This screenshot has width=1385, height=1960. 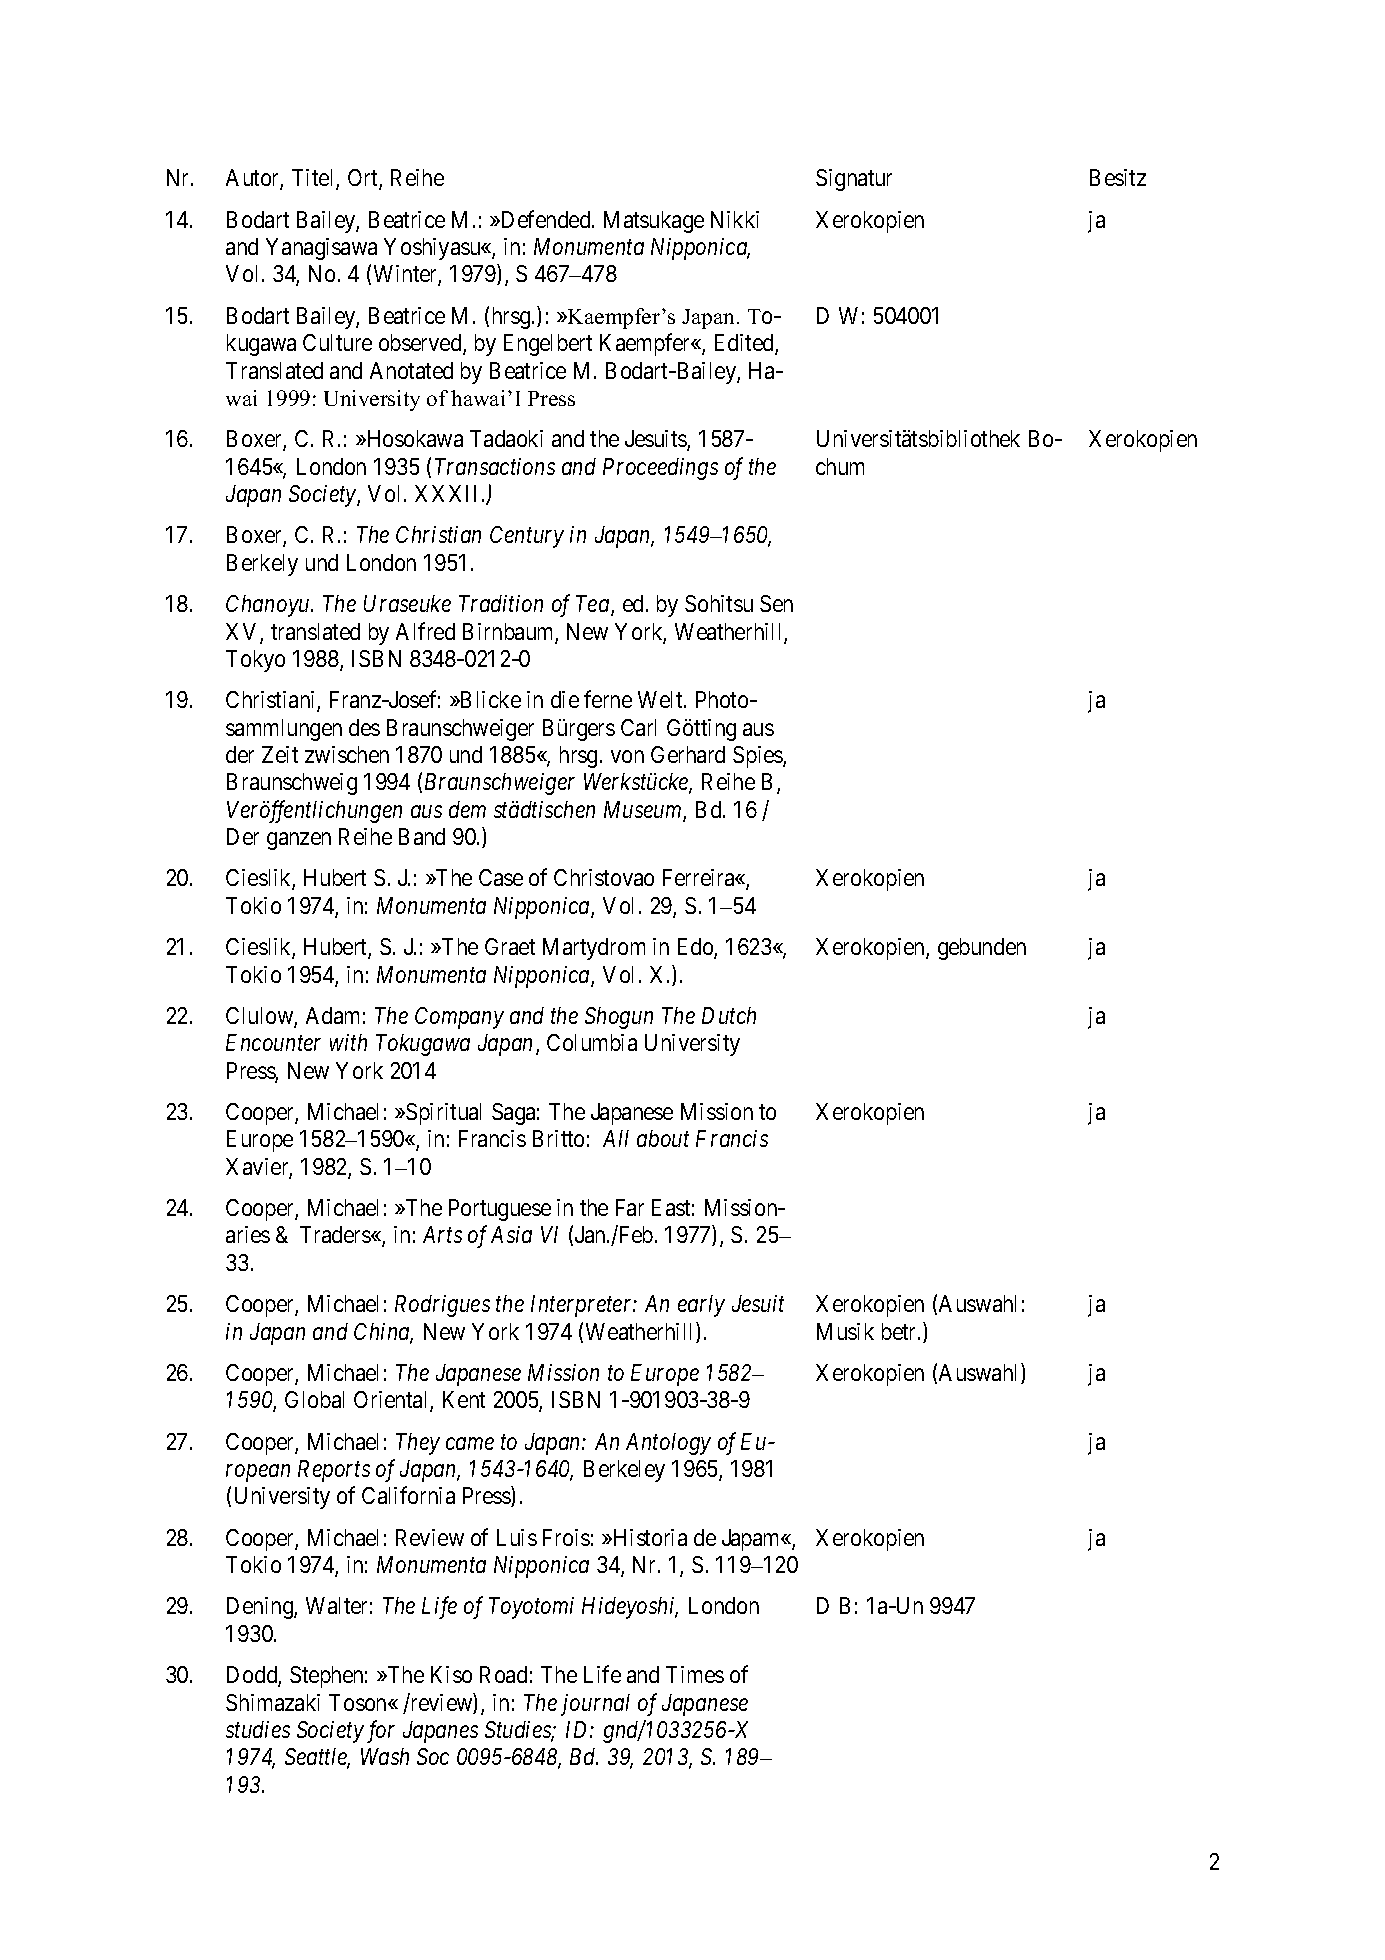 What do you see at coordinates (280, 754) in the screenshot?
I see `Zeit` at bounding box center [280, 754].
